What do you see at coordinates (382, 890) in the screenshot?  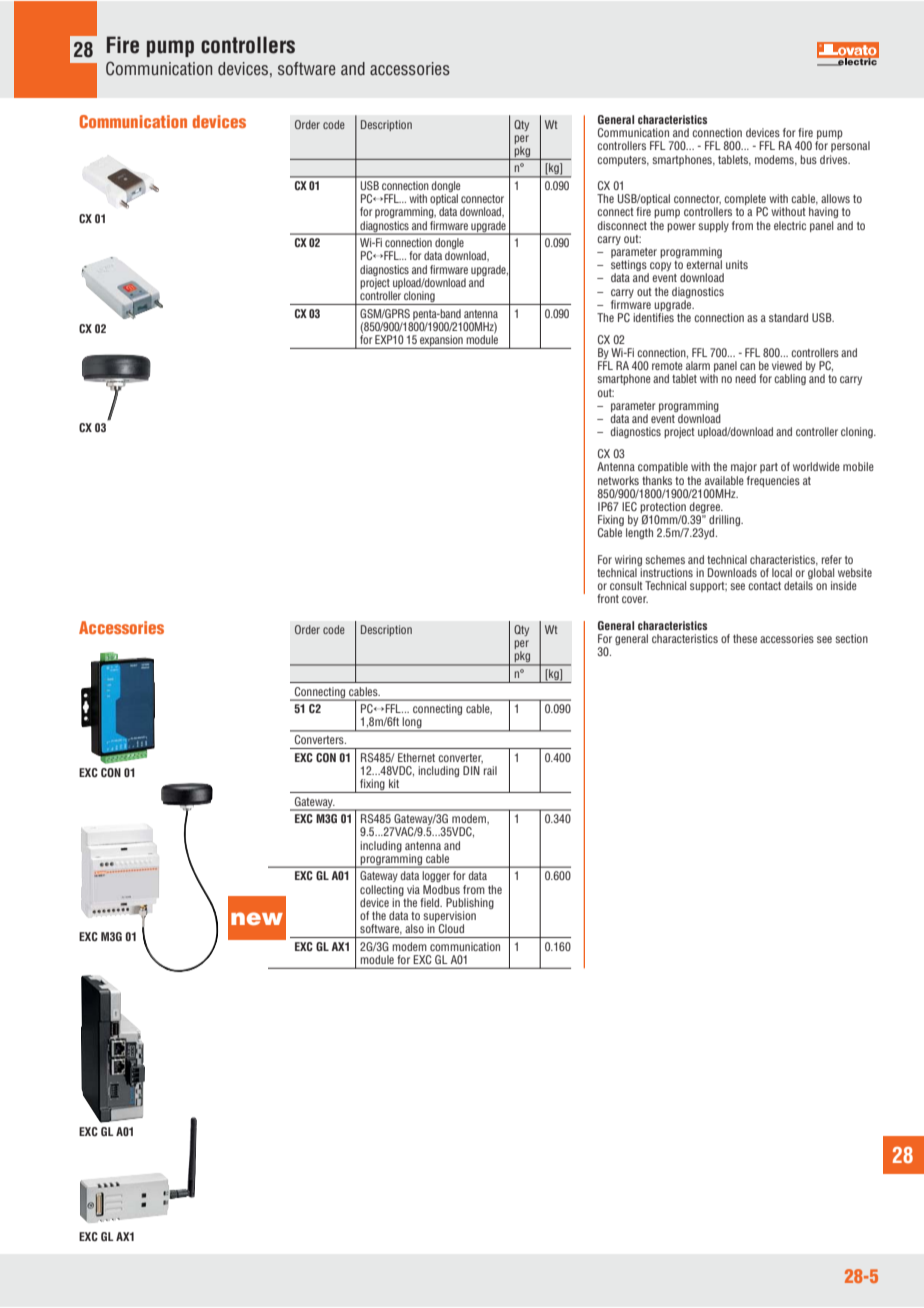 I see `collecting` at bounding box center [382, 890].
